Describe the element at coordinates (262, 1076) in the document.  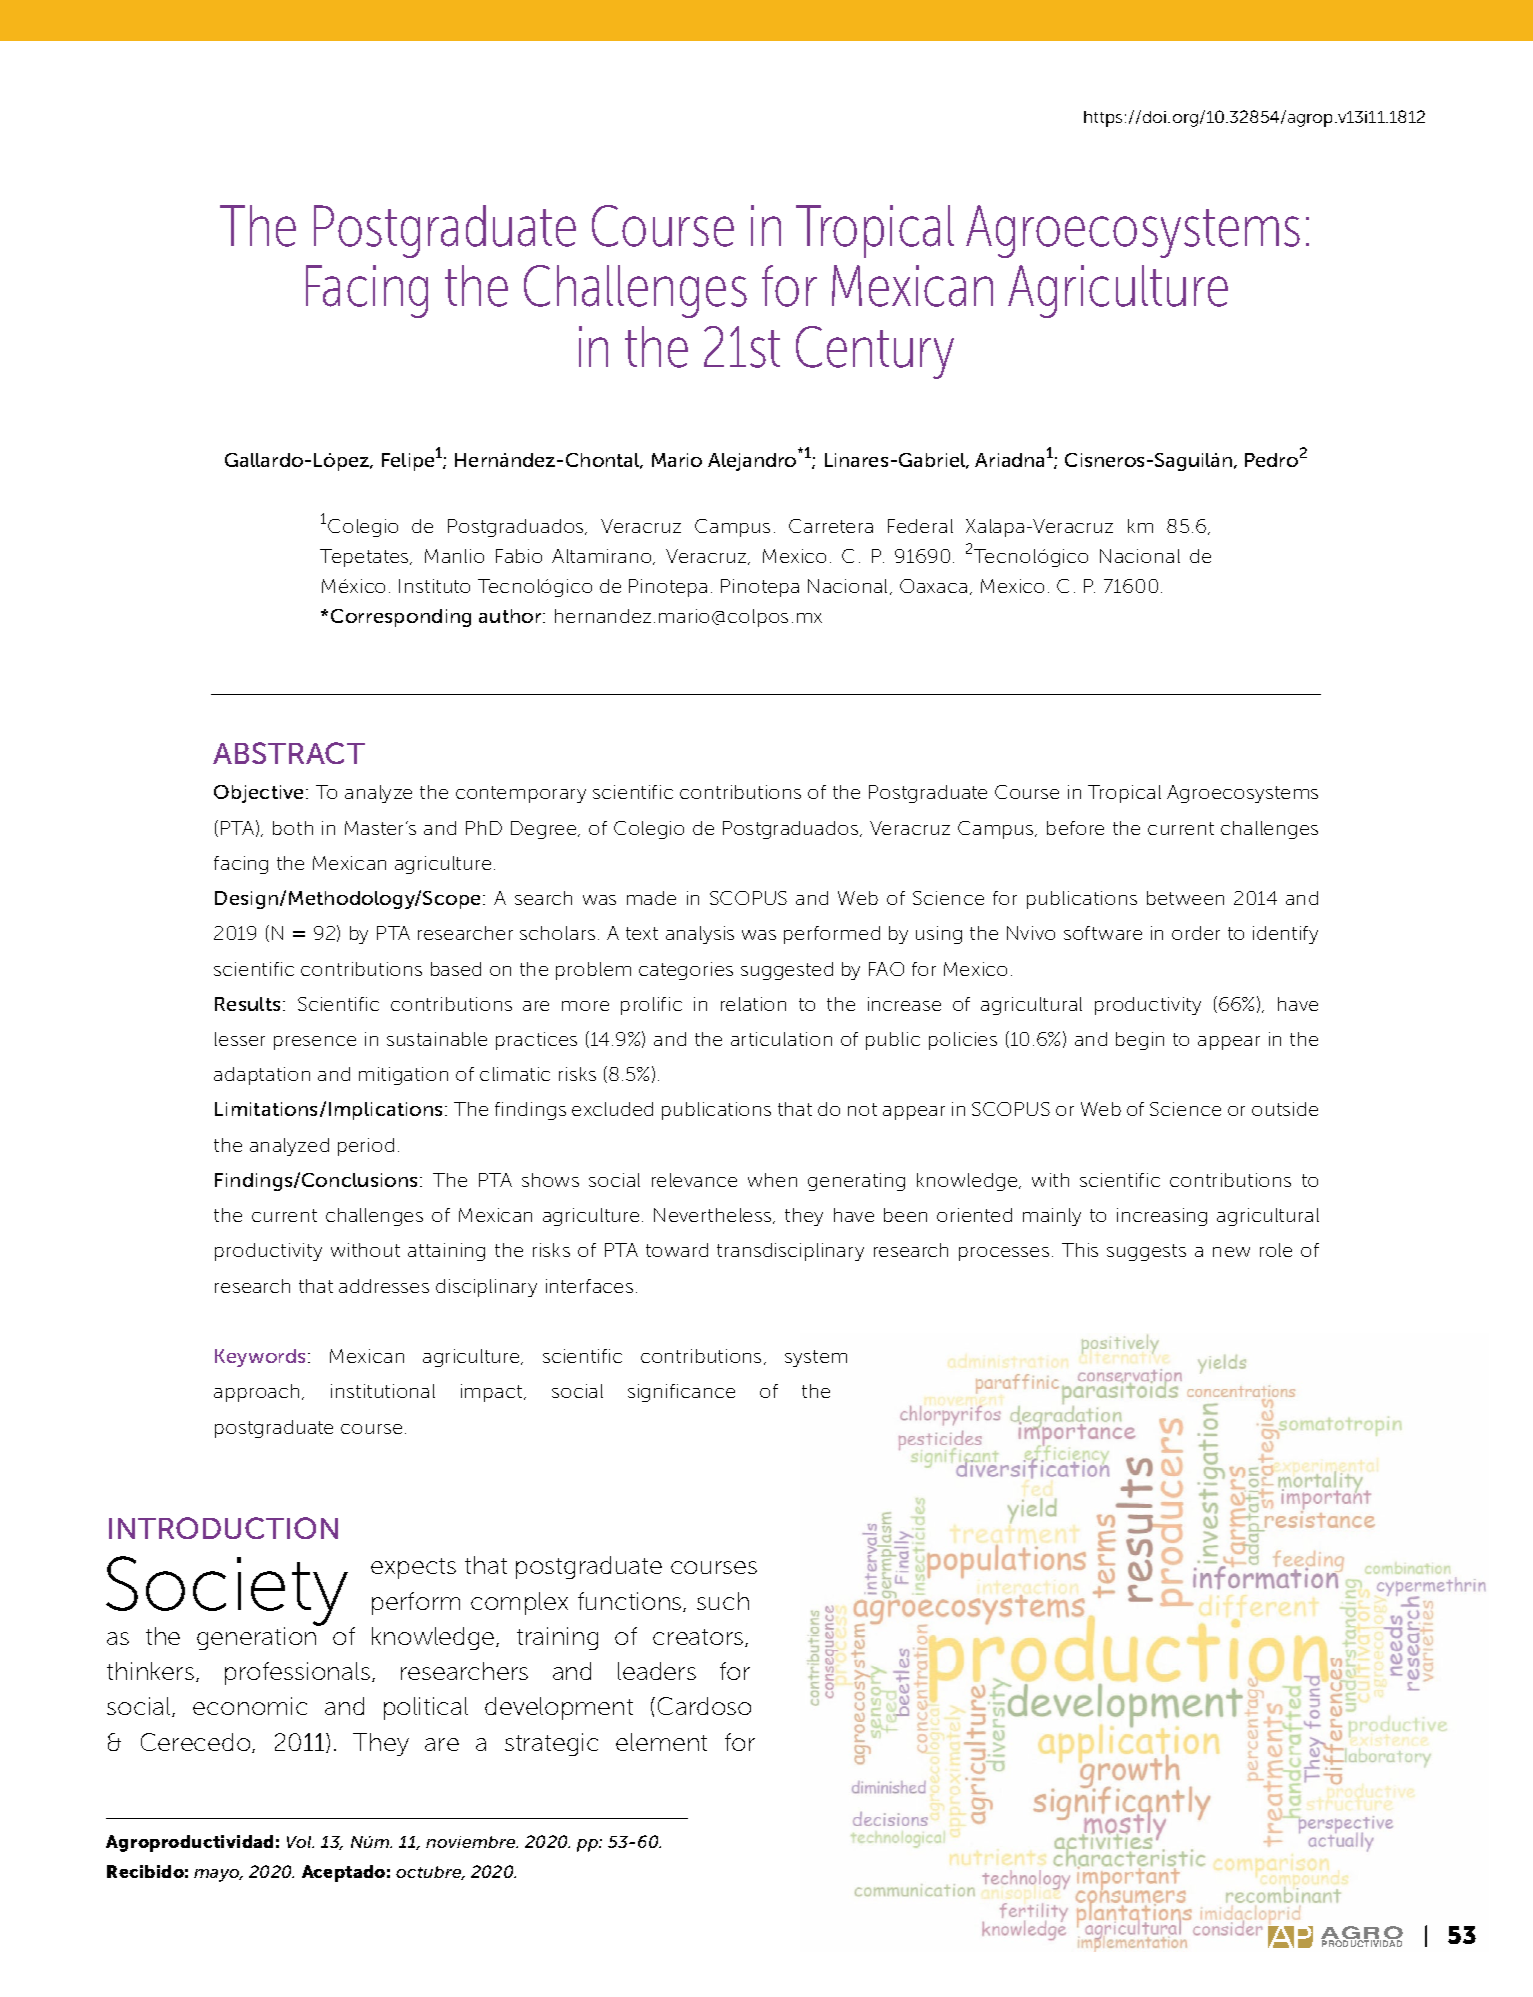
I see `adaptation` at that location.
